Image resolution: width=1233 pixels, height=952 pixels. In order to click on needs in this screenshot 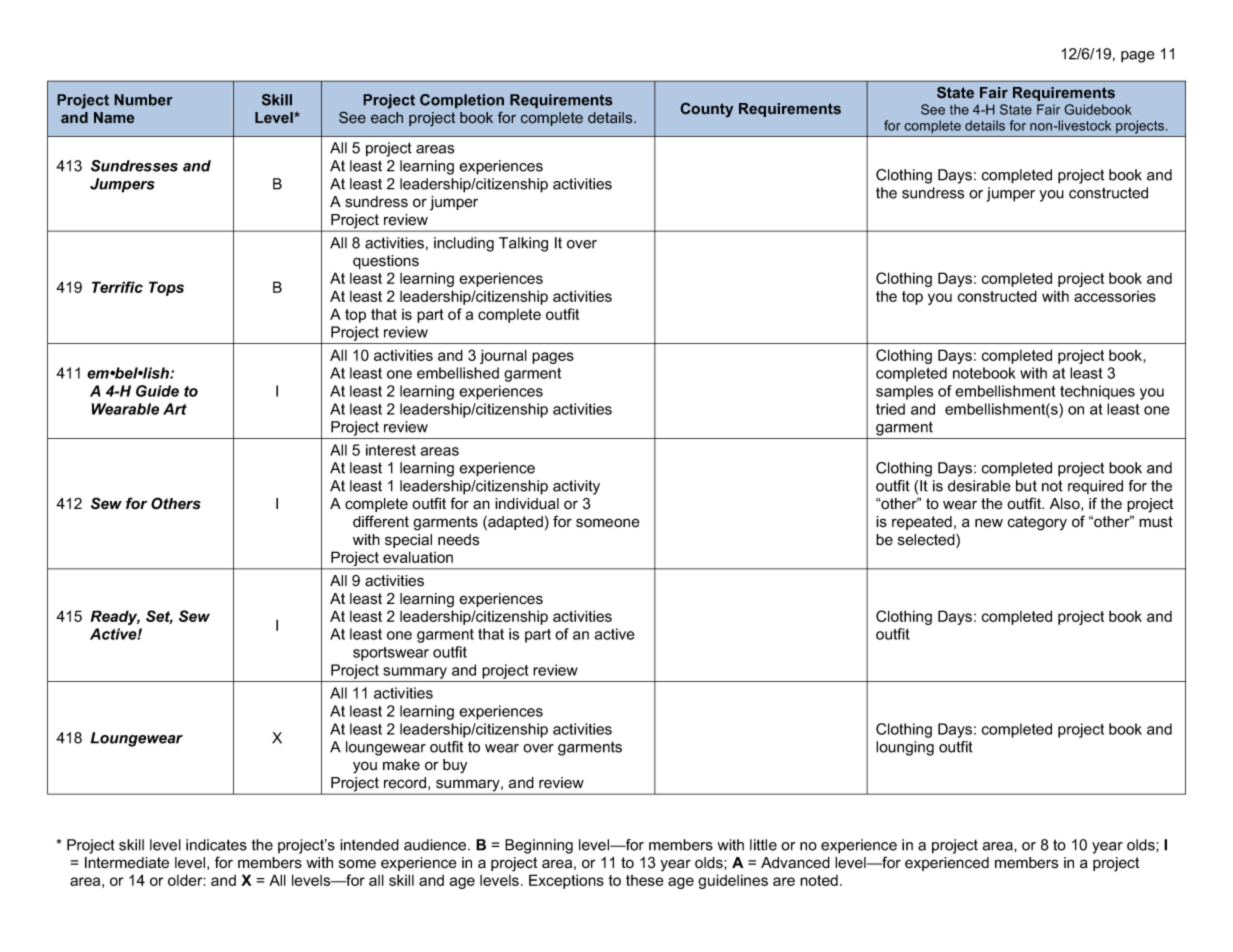, I will do `click(458, 540)`.
